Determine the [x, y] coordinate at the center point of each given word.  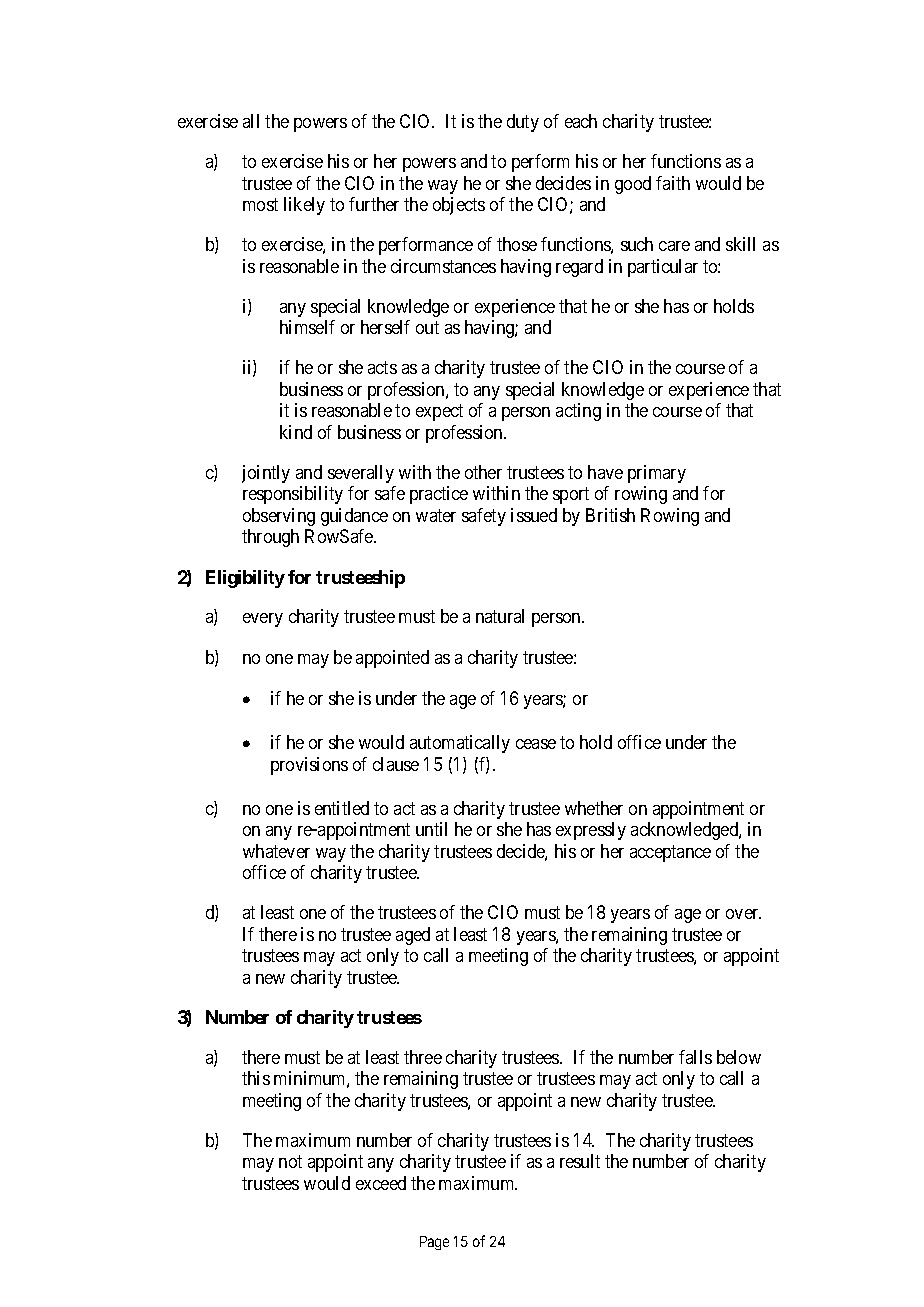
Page [434, 1243]
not [290, 1162]
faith [673, 183]
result [580, 1161]
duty [523, 123]
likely [304, 206]
